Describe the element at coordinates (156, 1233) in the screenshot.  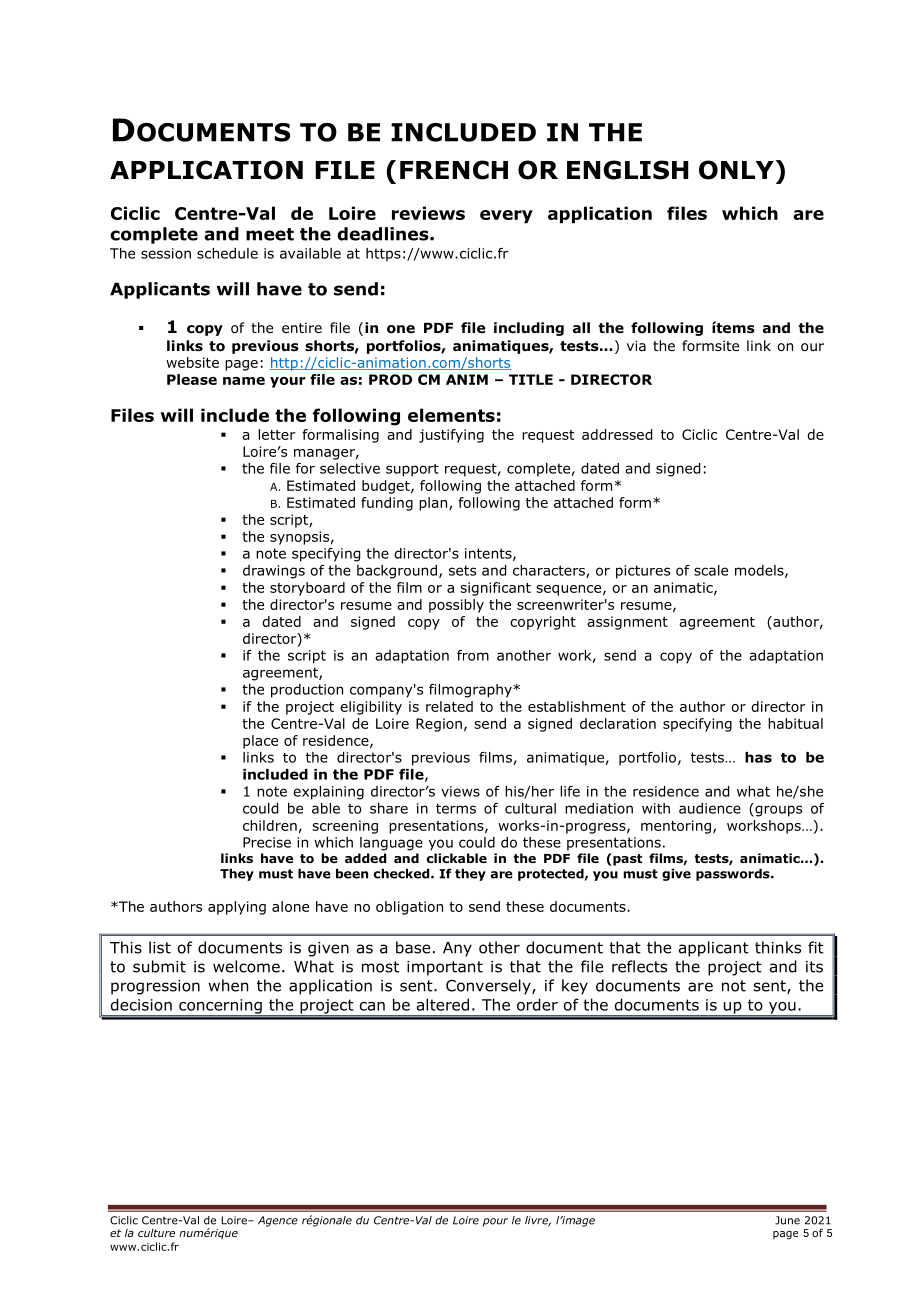
I see `culture` at that location.
